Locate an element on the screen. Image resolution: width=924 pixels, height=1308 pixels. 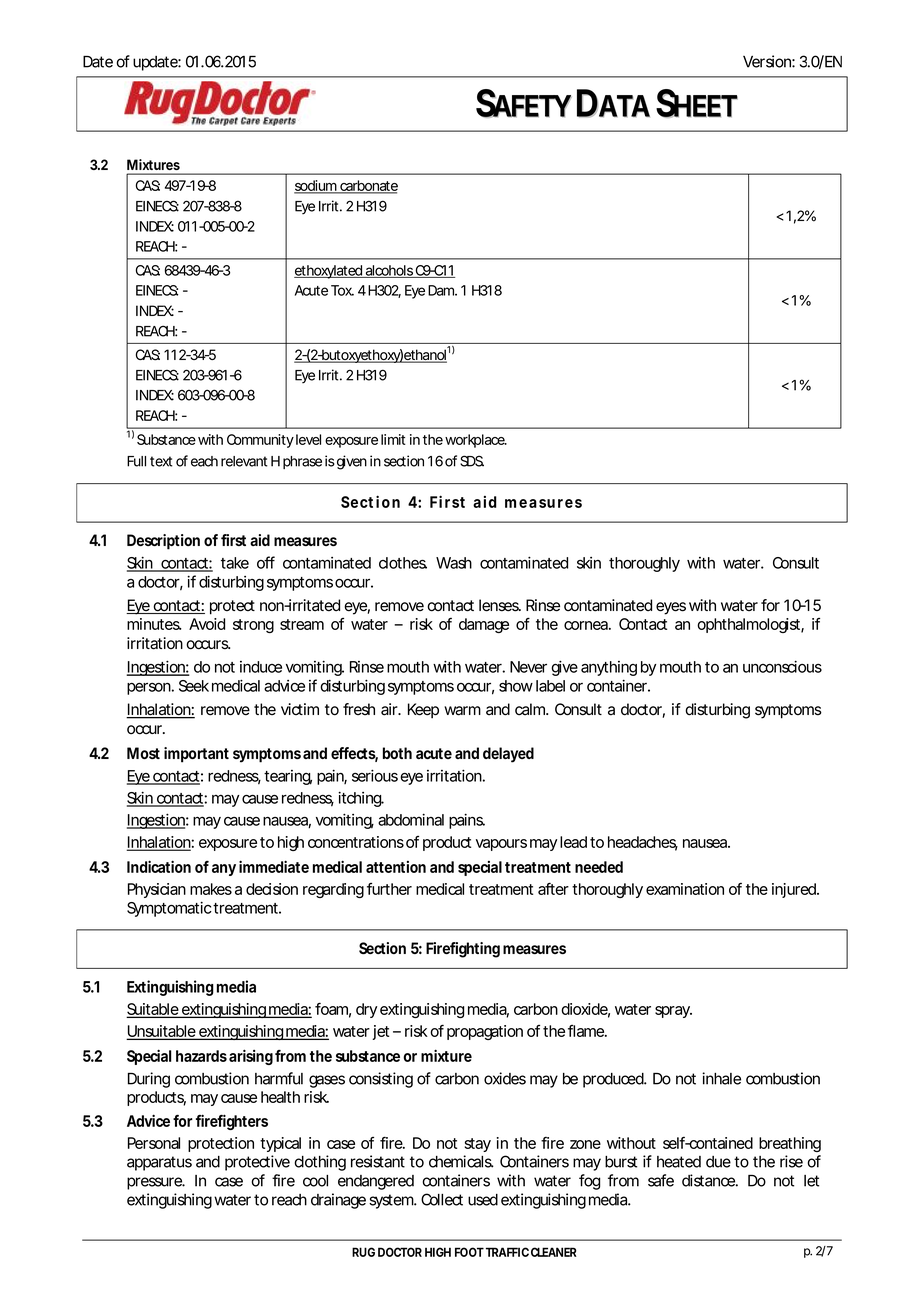
apparatus is located at coordinates (159, 1163).
